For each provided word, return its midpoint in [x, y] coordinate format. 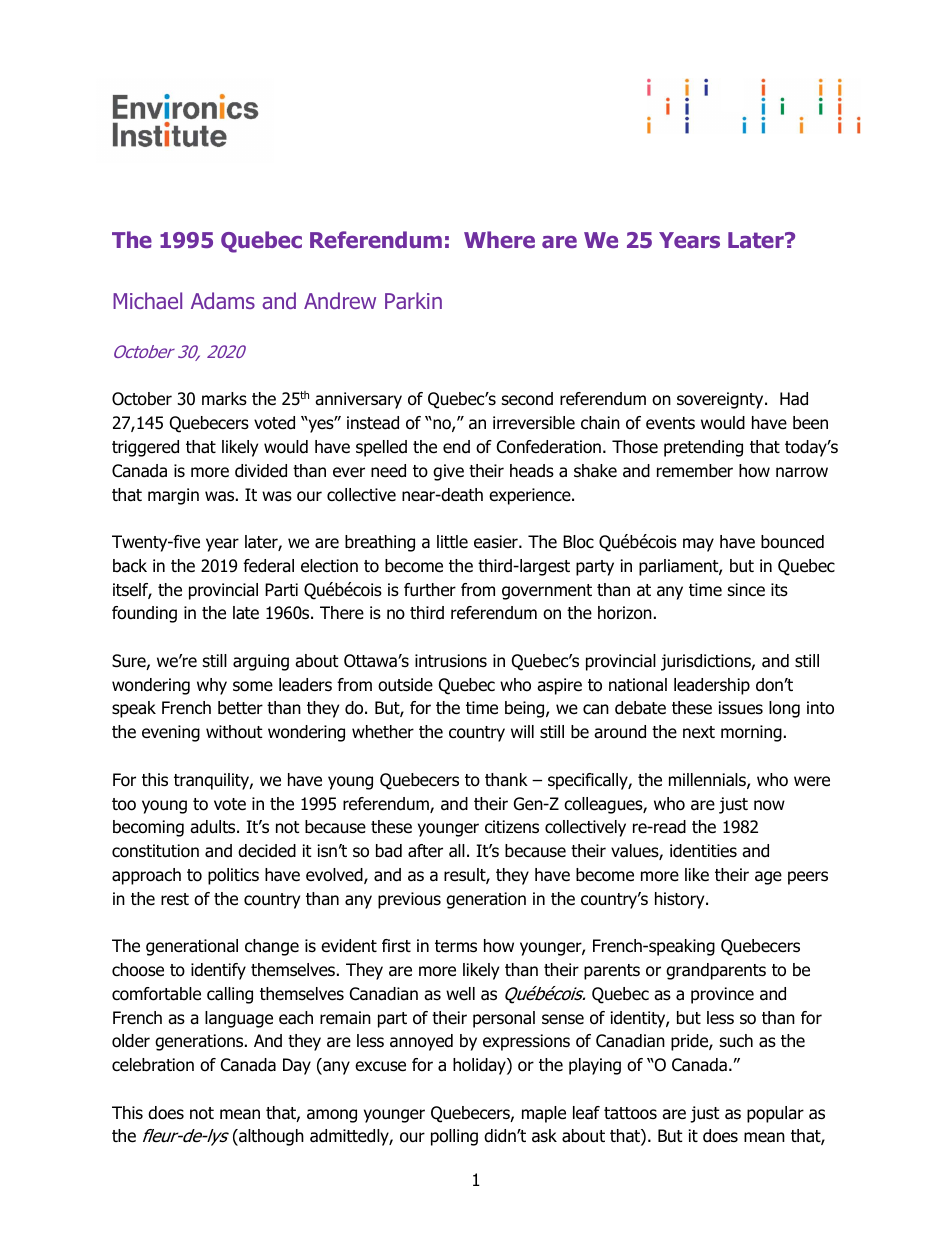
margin [173, 496]
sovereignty [721, 400]
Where [499, 239]
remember [695, 471]
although [270, 1137]
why [212, 686]
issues [741, 708]
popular [775, 1114]
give [448, 472]
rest [175, 899]
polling [454, 1137]
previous [409, 900]
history [681, 900]
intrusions [451, 661]
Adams [223, 300]
